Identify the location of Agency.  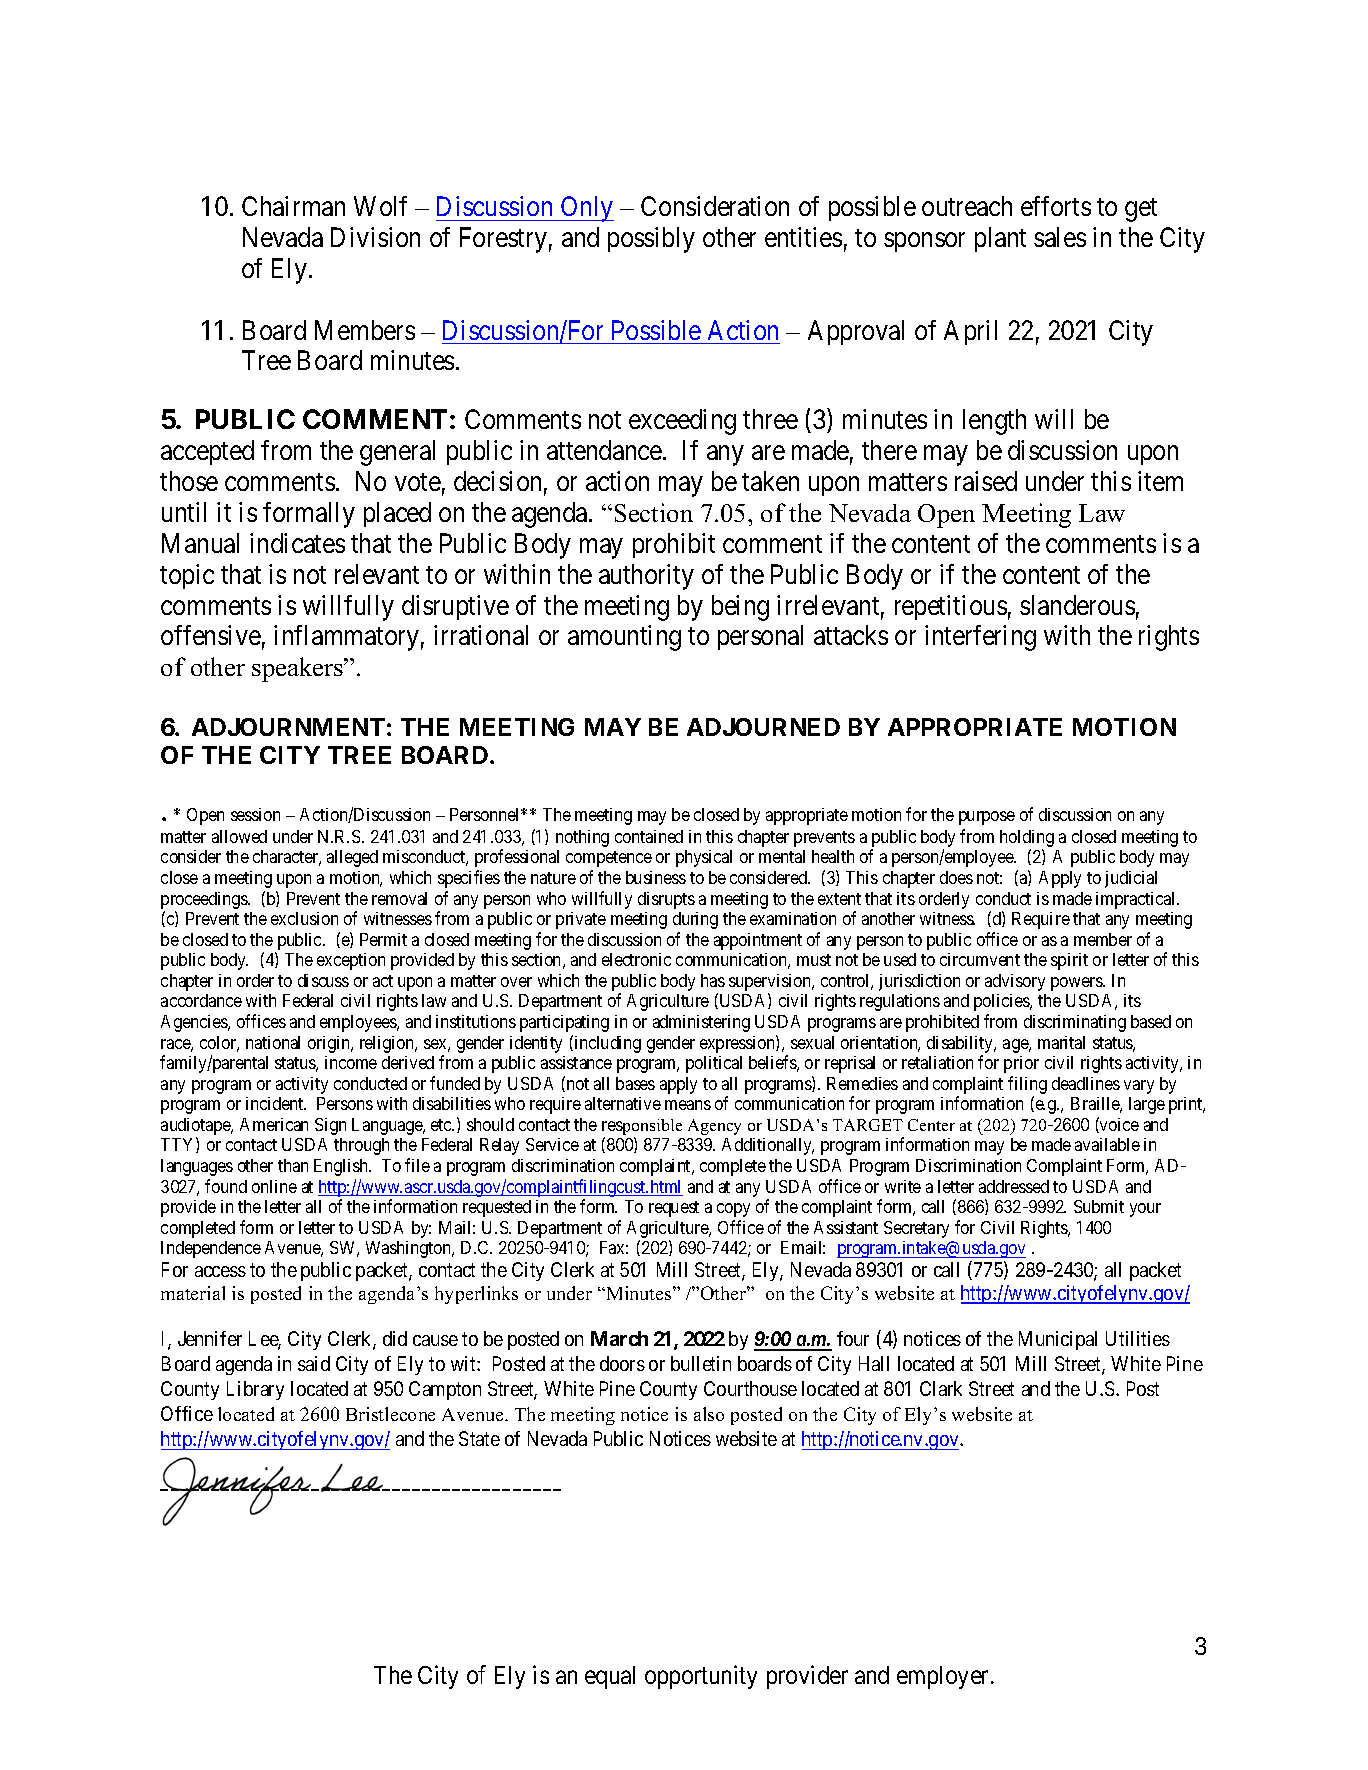
(714, 1127).
